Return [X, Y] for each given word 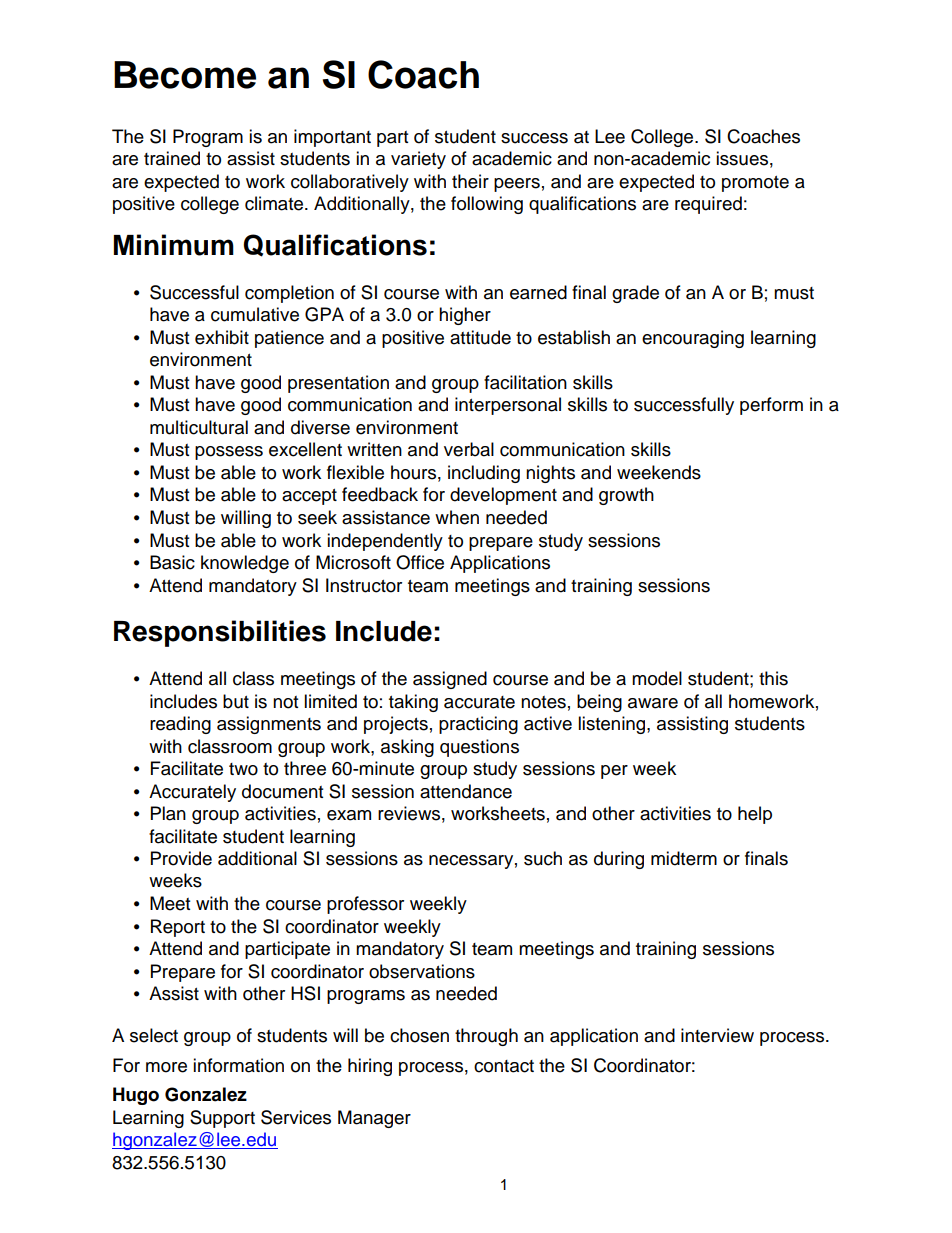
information [238, 1065]
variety [418, 160]
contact [504, 1066]
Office [420, 562]
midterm [684, 858]
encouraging [693, 339]
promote [755, 184]
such [543, 858]
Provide [181, 858]
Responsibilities [220, 633]
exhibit [222, 337]
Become [185, 75]
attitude [480, 337]
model [657, 678]
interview [717, 1035]
